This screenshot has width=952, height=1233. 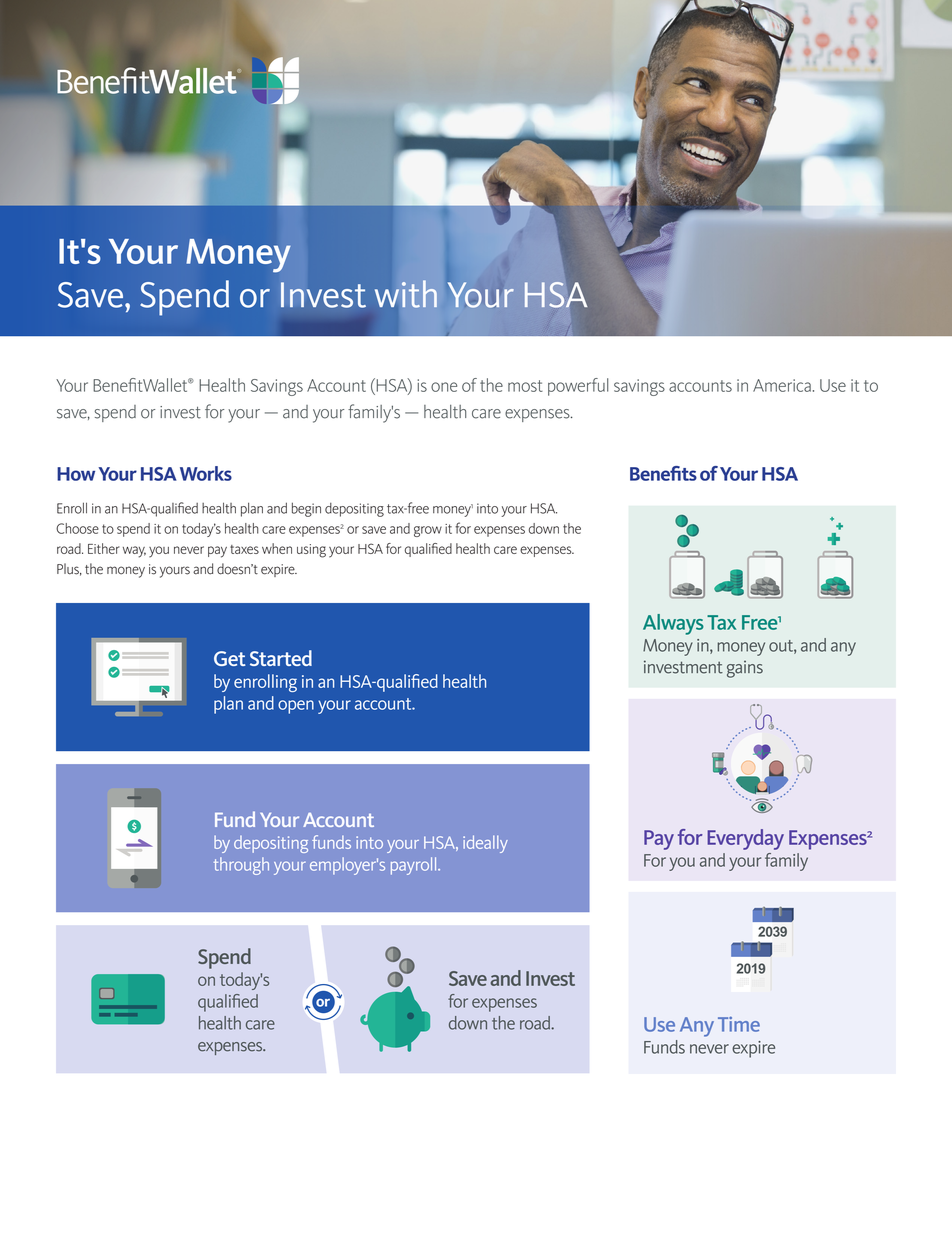 What do you see at coordinates (485, 844) in the screenshot?
I see `ideally` at bounding box center [485, 844].
